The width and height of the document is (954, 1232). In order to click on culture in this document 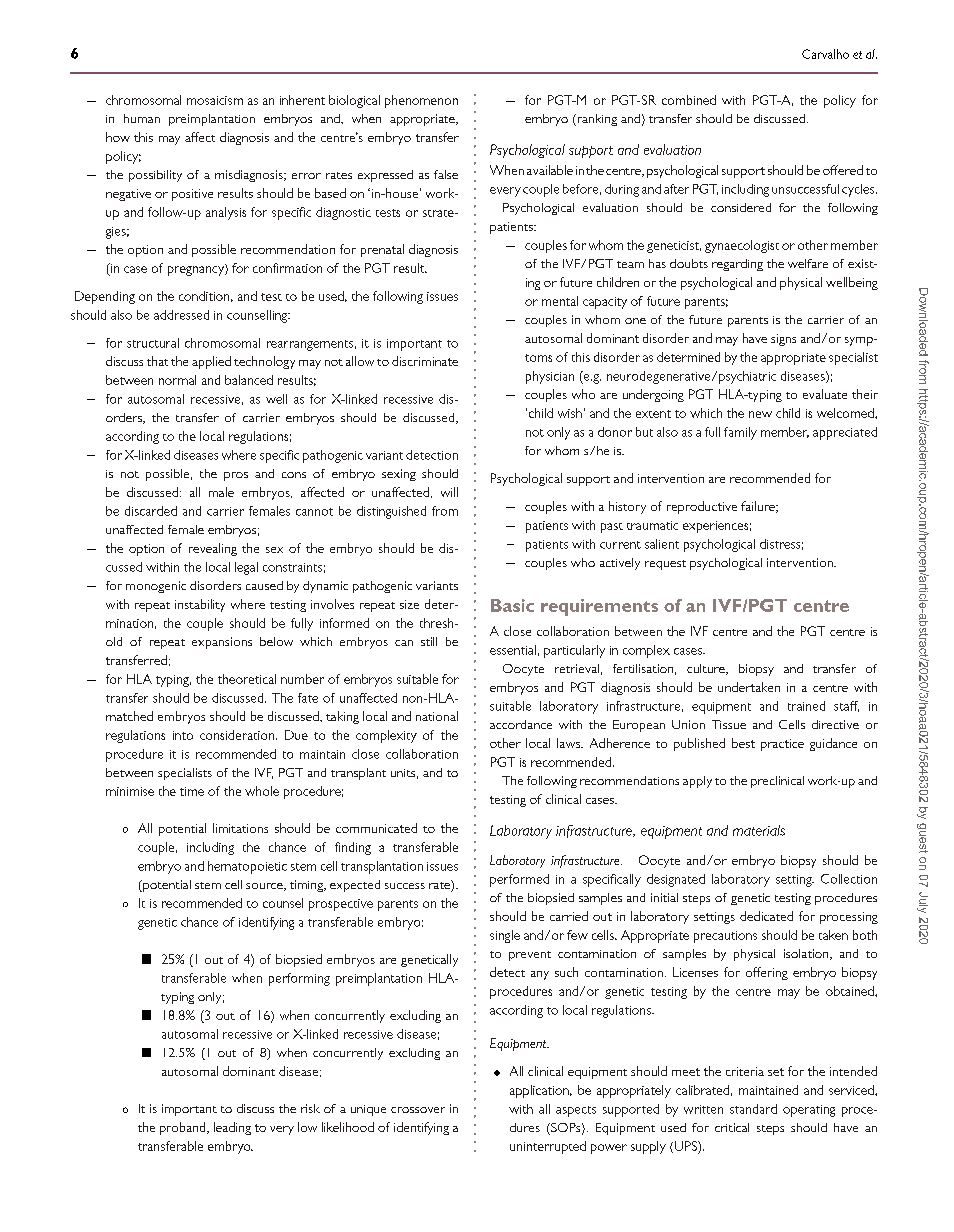, I will do `click(707, 669)`.
